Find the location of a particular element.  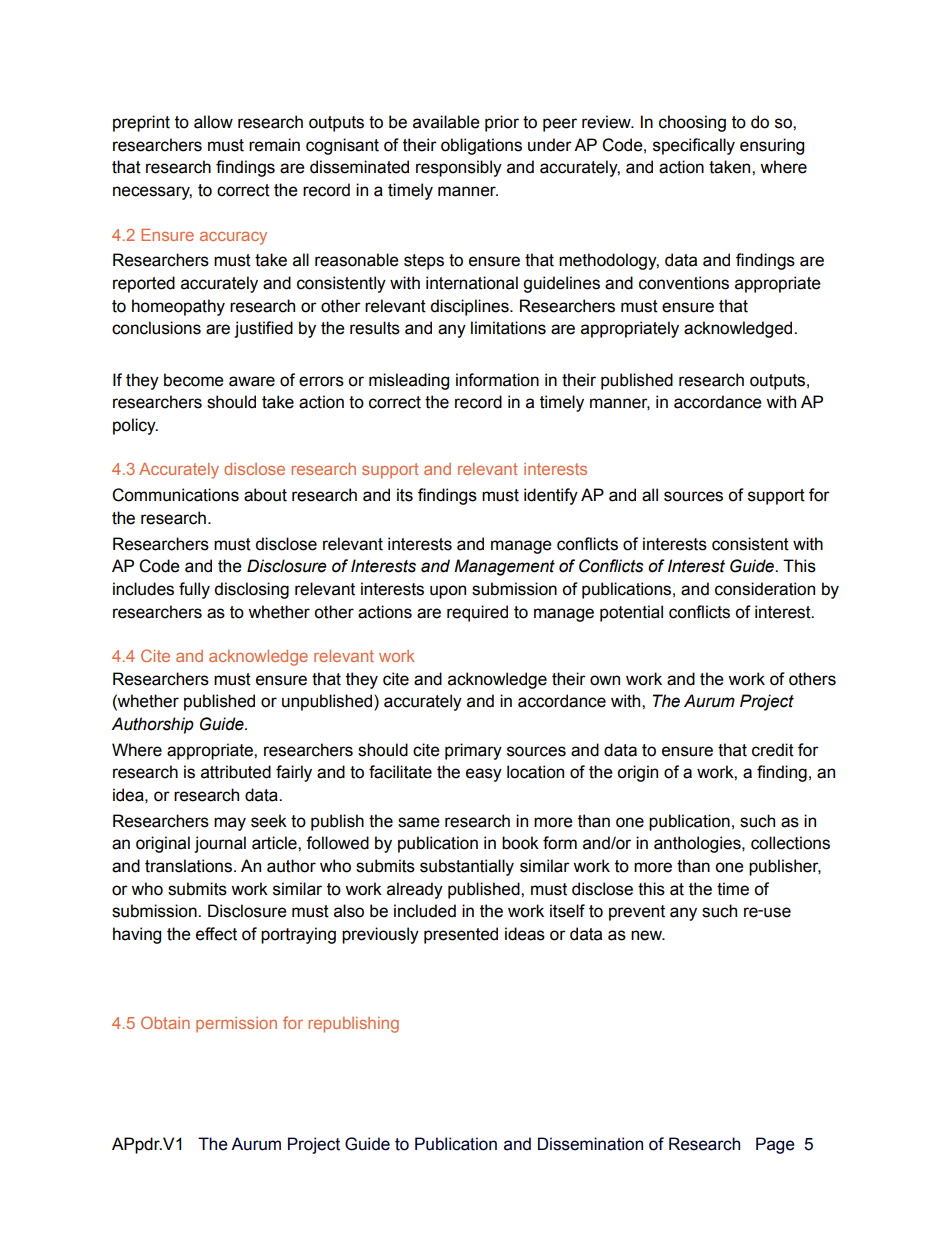

anthologies is located at coordinates (698, 844).
